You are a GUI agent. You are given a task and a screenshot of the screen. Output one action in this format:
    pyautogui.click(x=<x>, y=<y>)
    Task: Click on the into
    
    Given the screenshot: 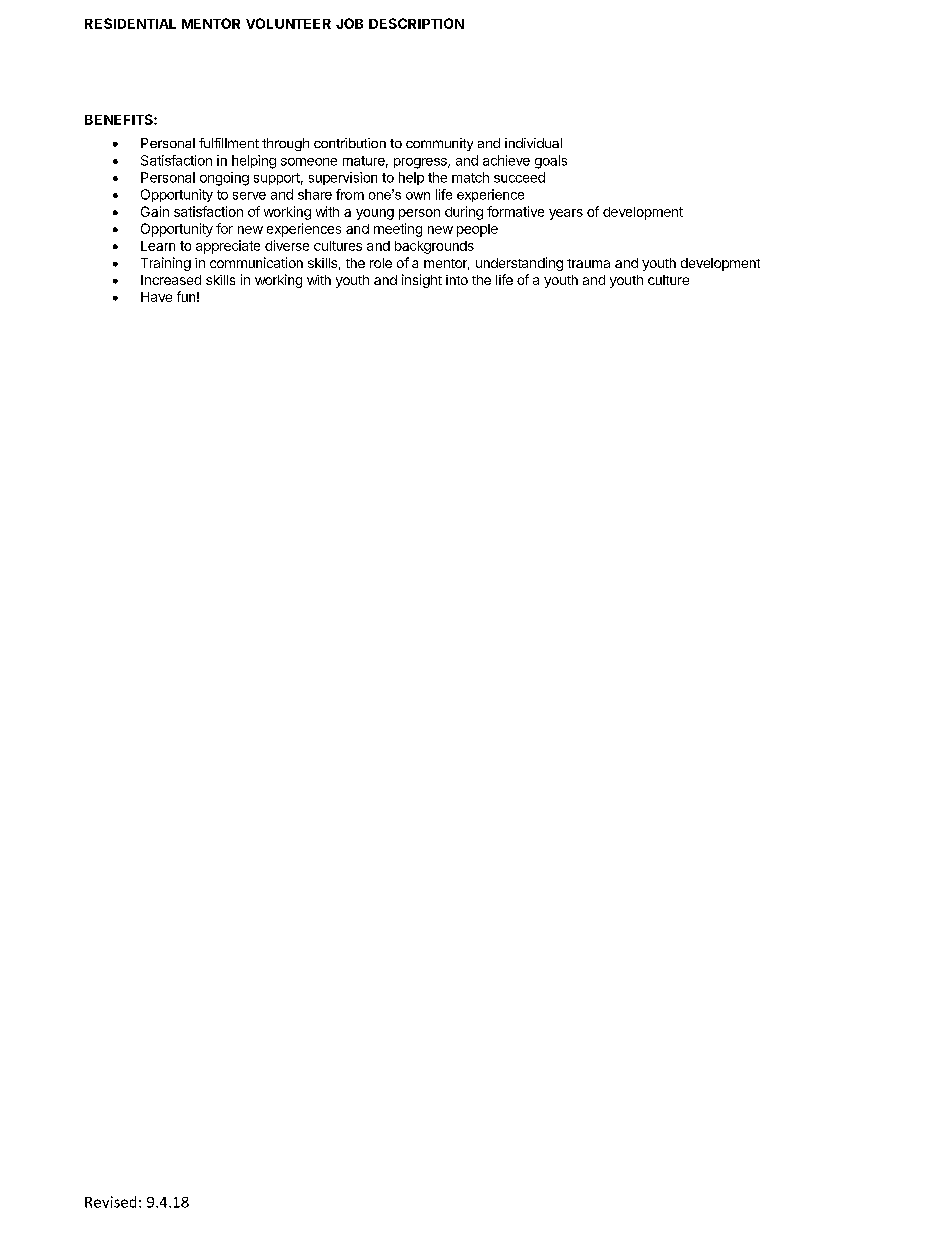 What is the action you would take?
    pyautogui.click(x=457, y=280)
